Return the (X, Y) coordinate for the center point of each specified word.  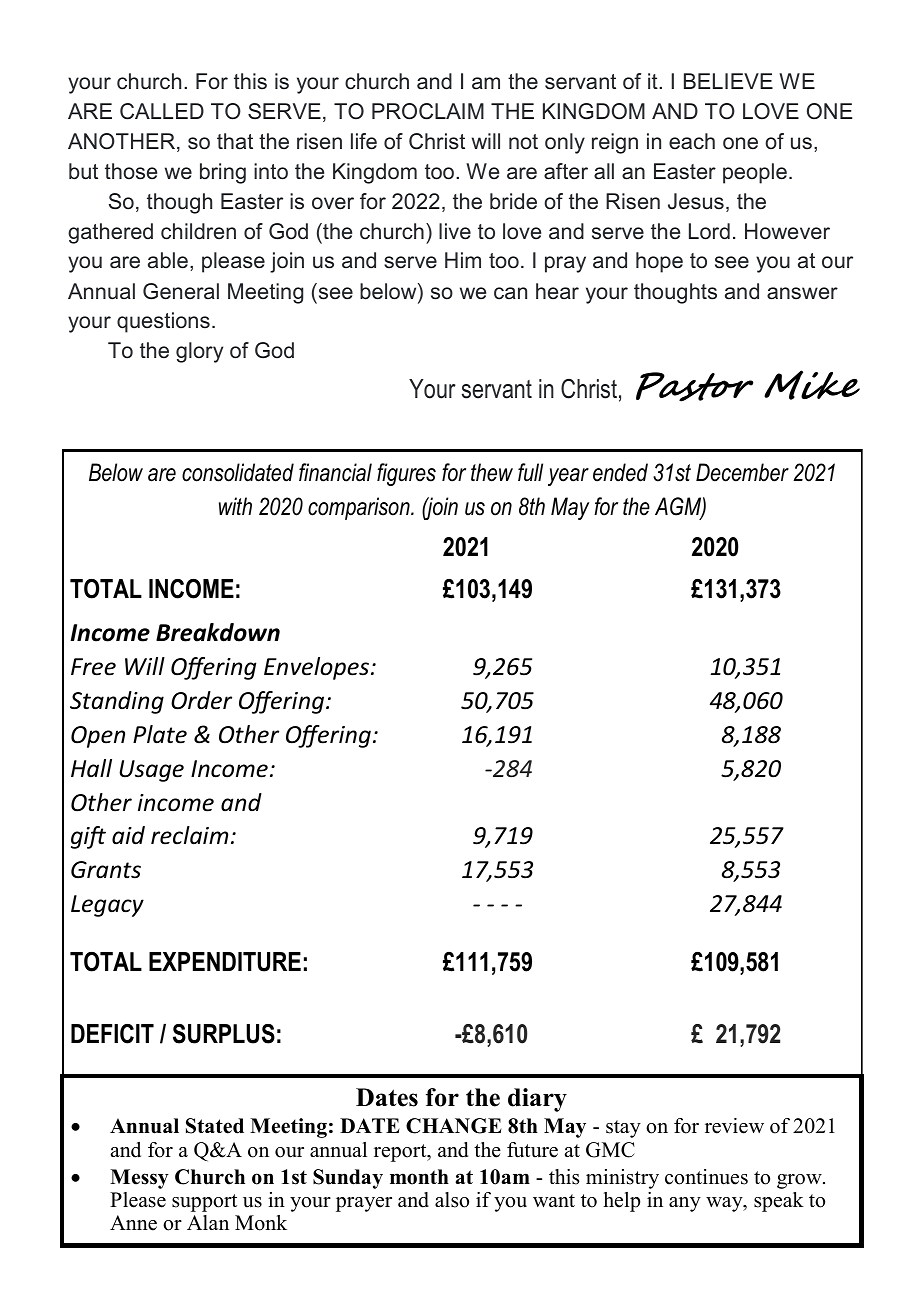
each (692, 141)
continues (706, 1177)
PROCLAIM (428, 111)
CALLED (162, 111)
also (452, 1200)
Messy (139, 1179)
